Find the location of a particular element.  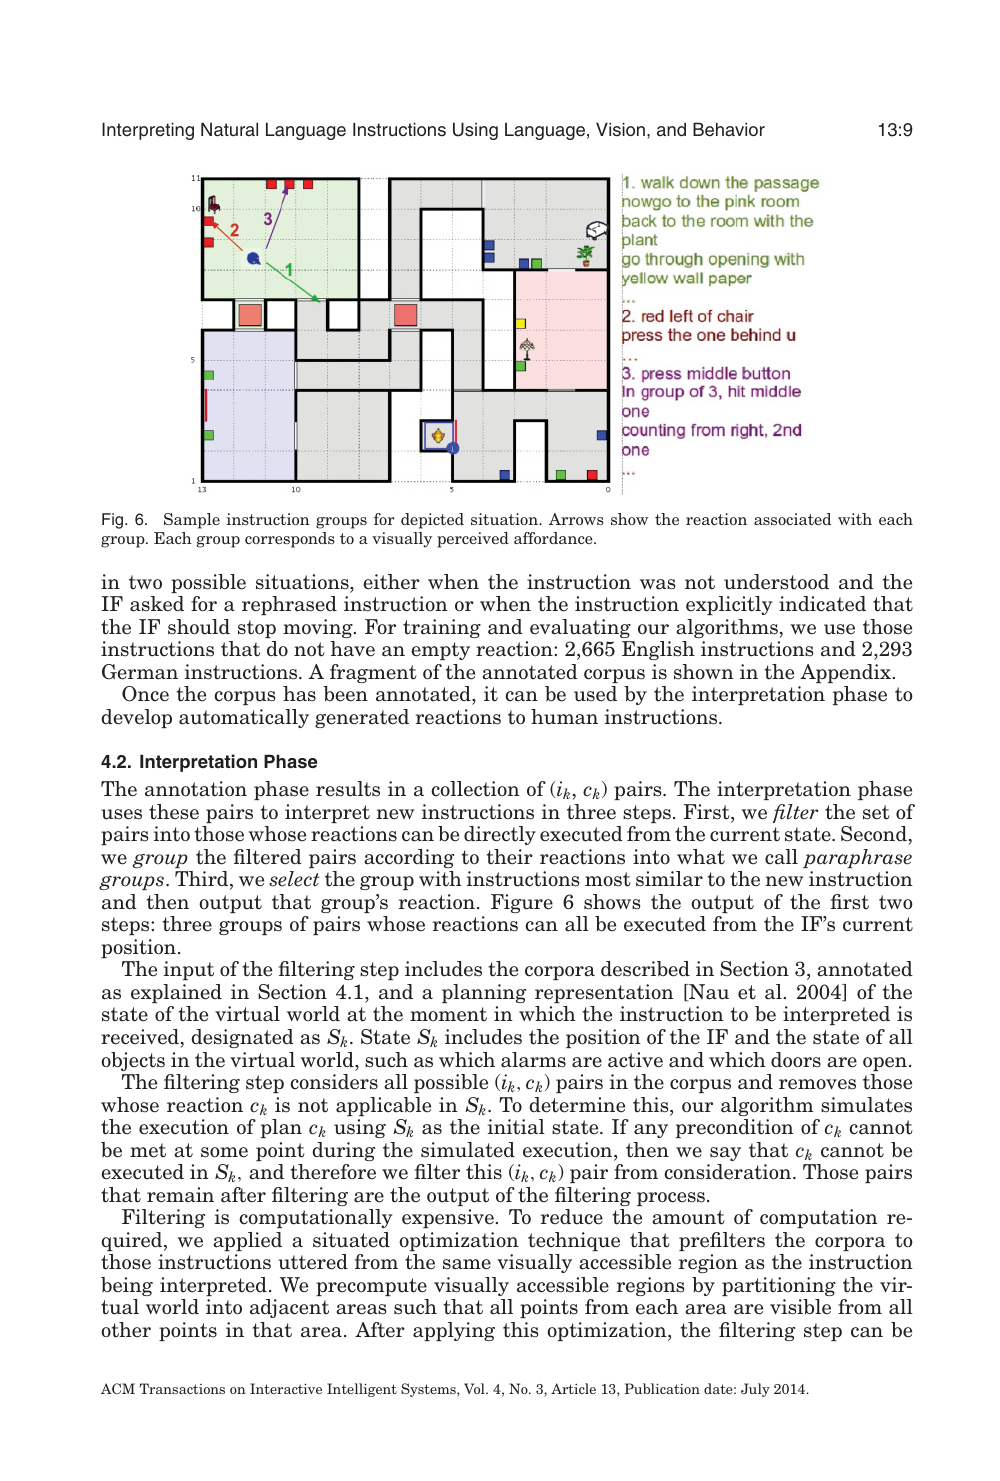

visible is located at coordinates (800, 1307).
